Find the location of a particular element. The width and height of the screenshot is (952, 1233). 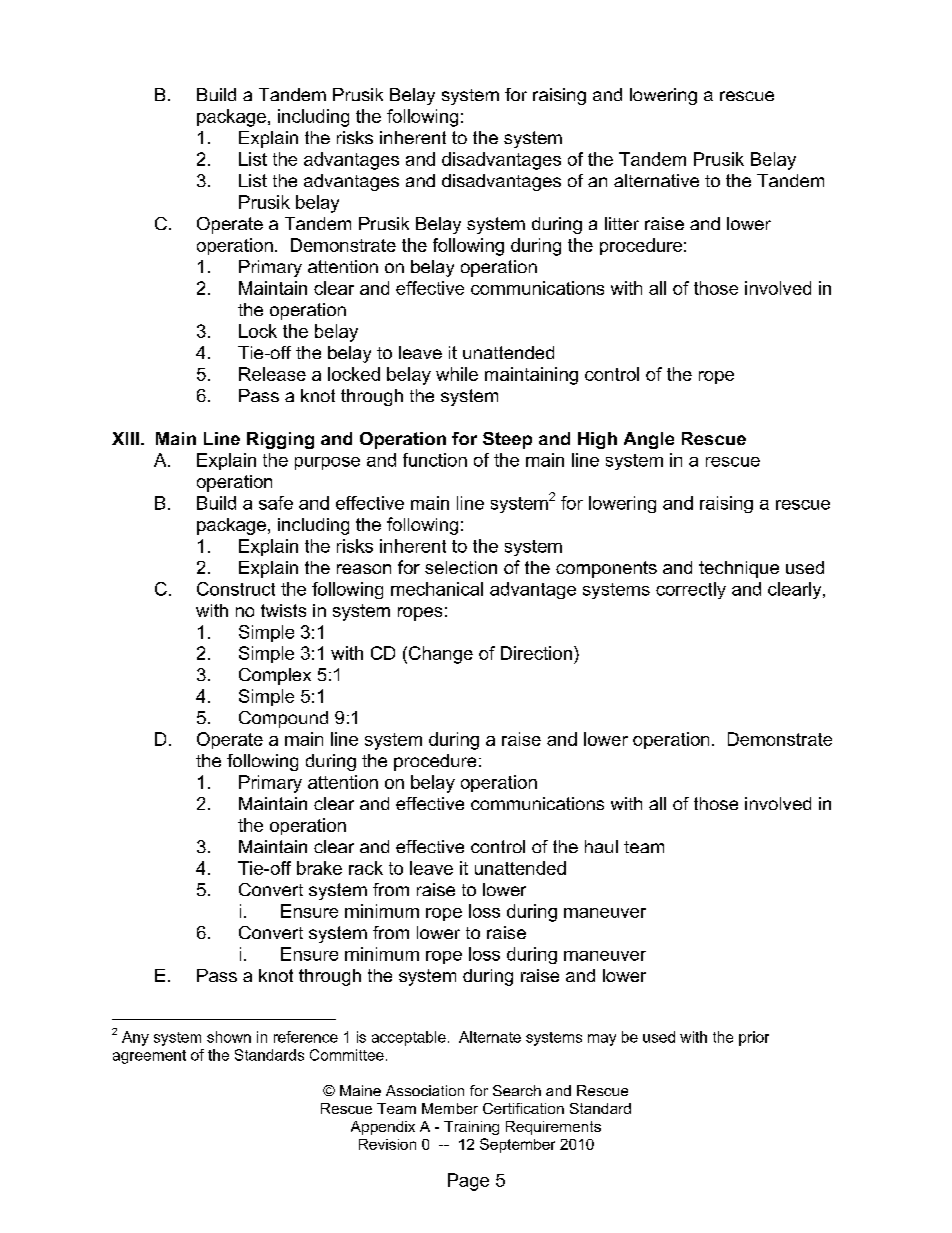

Release is located at coordinates (272, 374).
